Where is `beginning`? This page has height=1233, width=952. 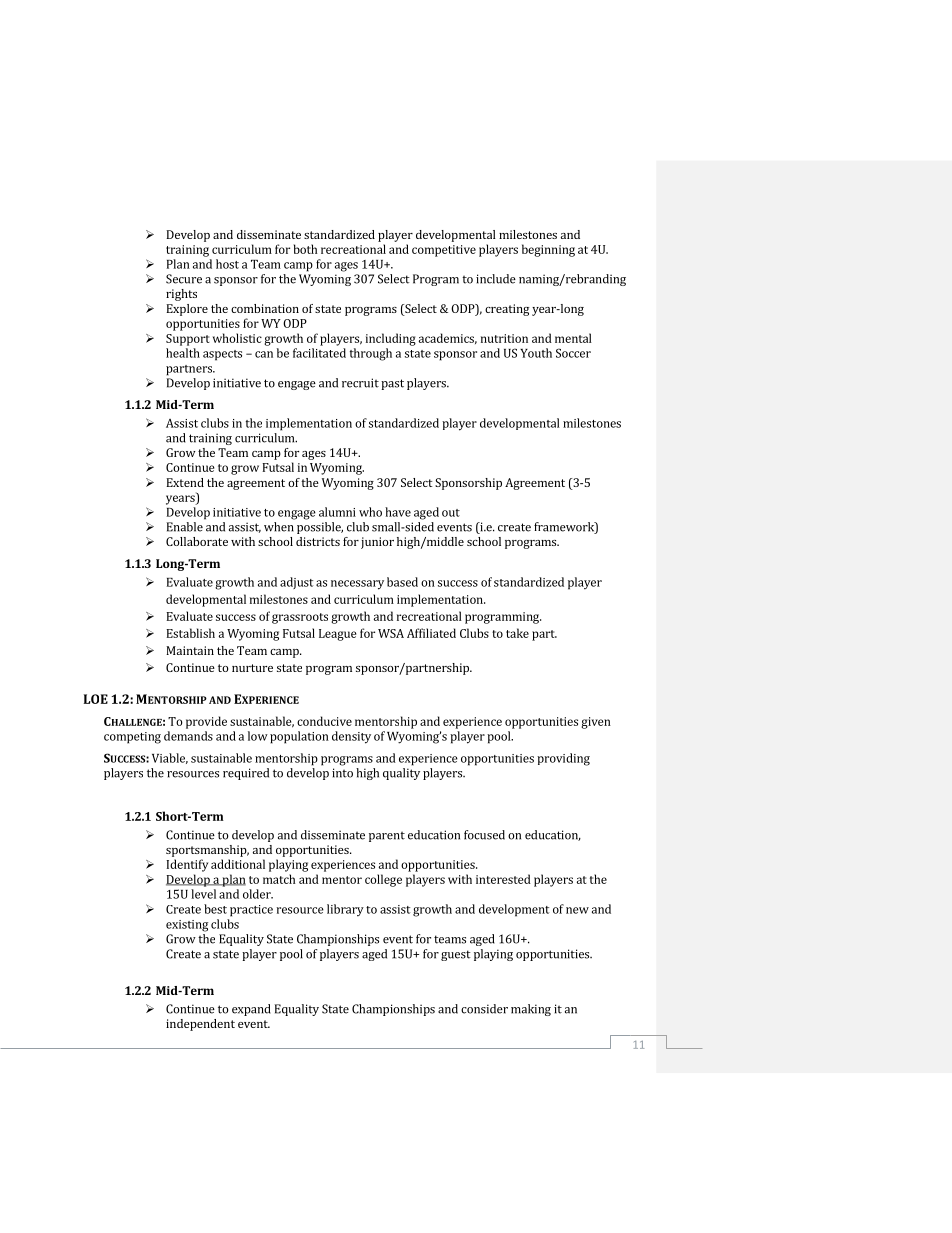 beginning is located at coordinates (548, 250).
